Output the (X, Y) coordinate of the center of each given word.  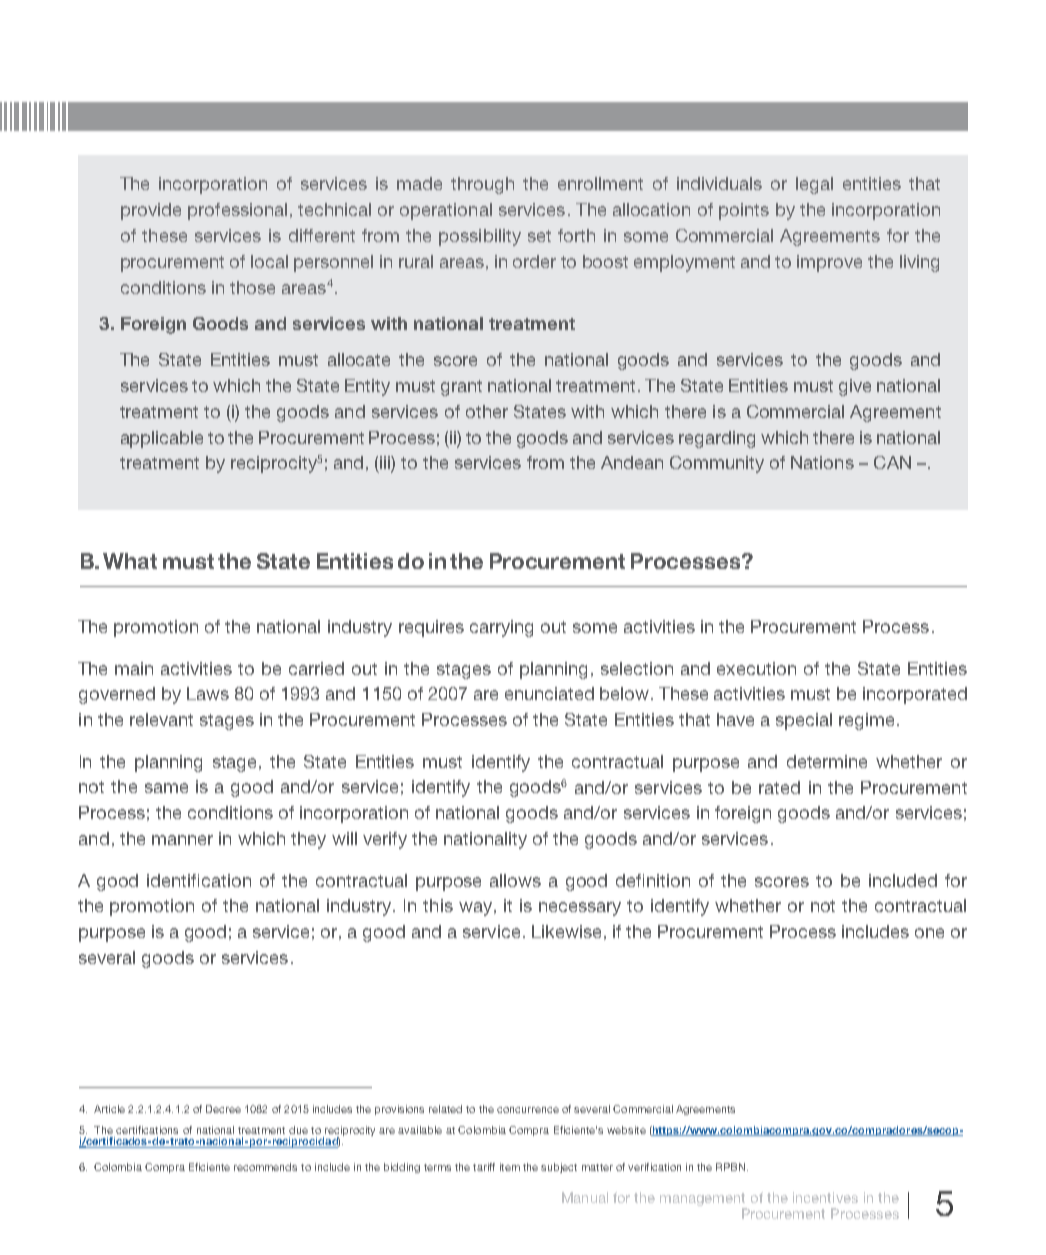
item (510, 1167)
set (539, 236)
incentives (825, 1197)
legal (814, 185)
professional (237, 211)
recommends (265, 1167)
